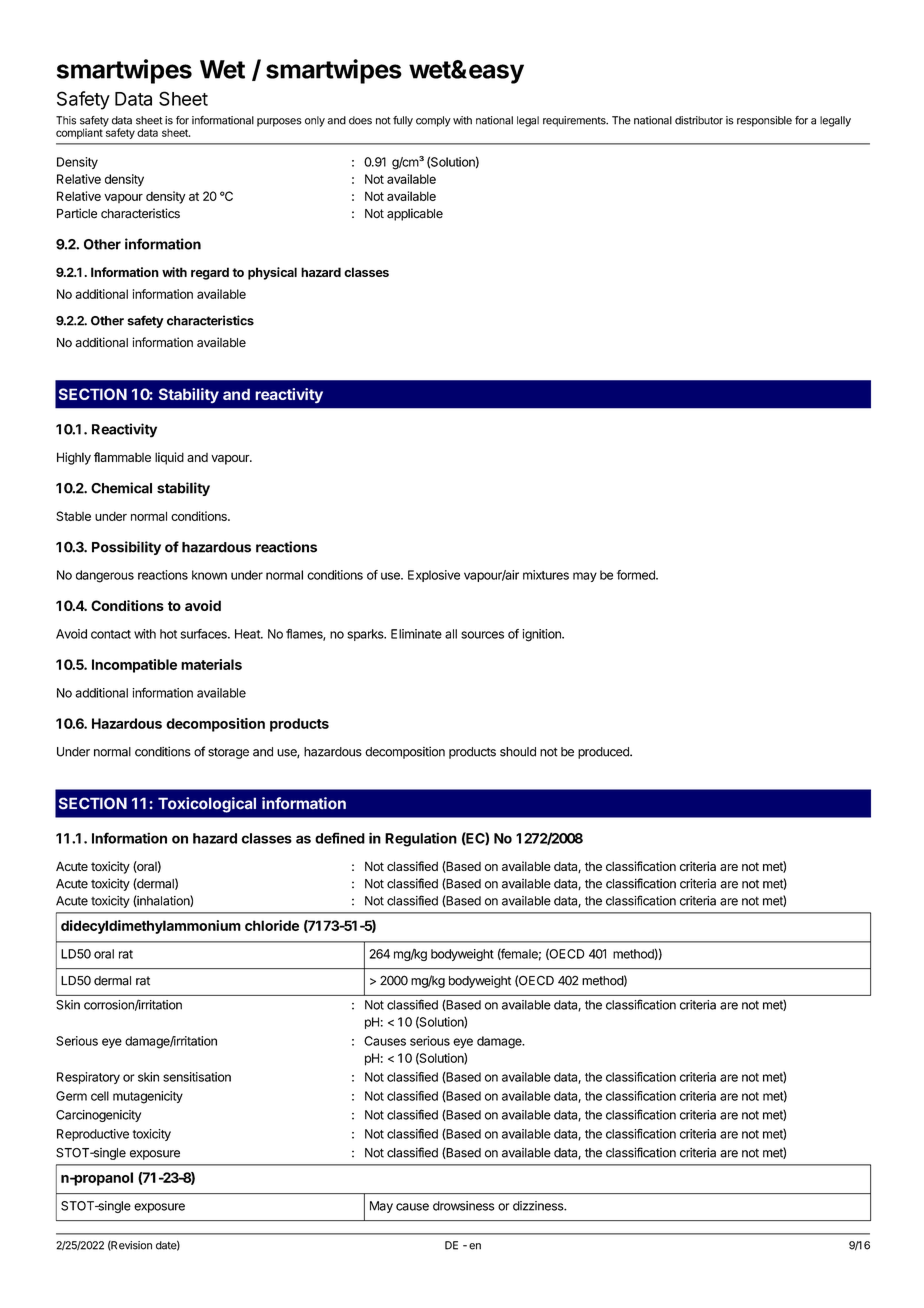 The height and width of the screenshot is (1308, 924). I want to click on Reproductive, so click(93, 1135).
